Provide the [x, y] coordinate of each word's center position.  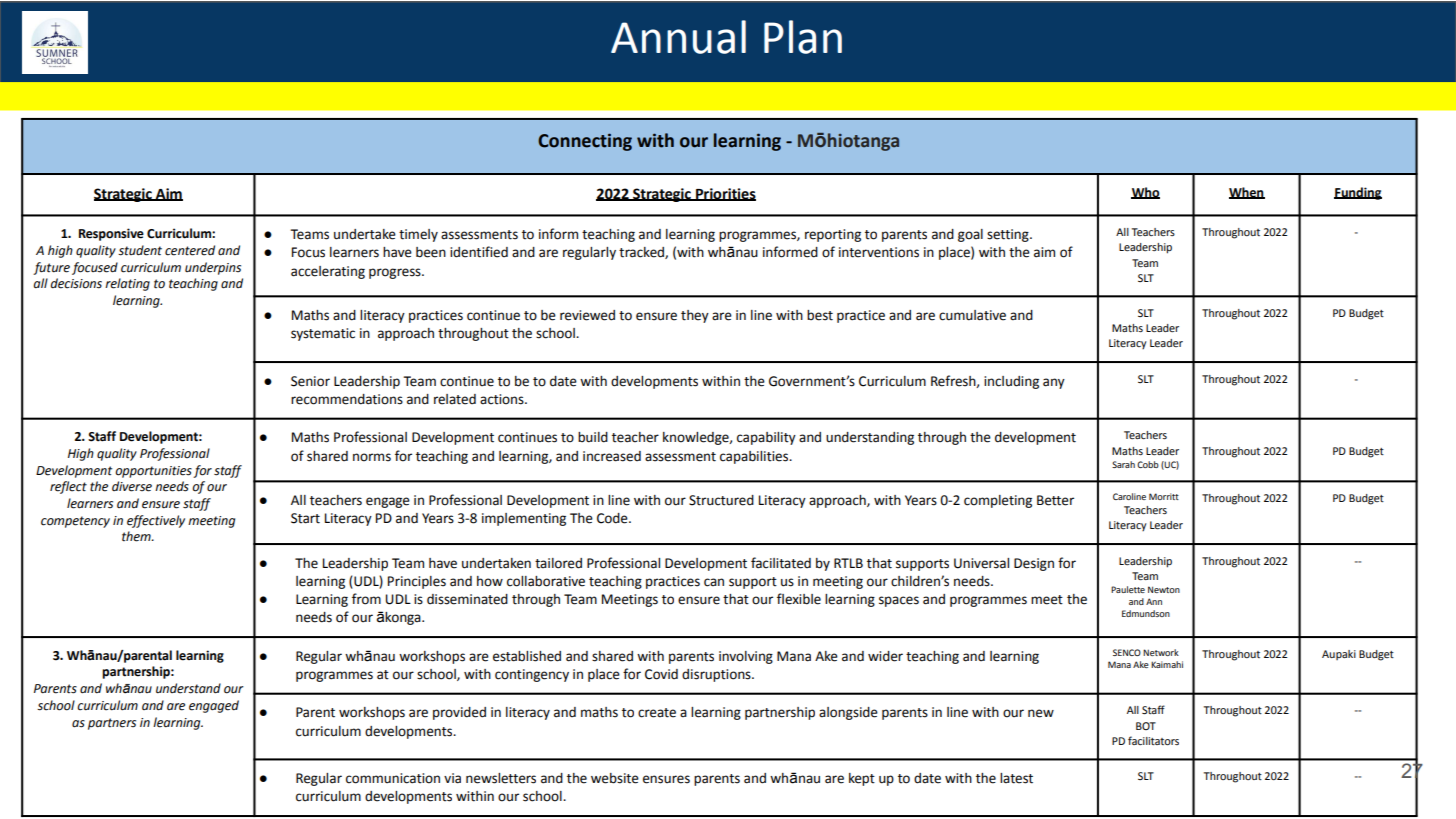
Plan [803, 37]
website [615, 778]
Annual [678, 37]
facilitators [1153, 740]
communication [393, 778]
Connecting [585, 142]
